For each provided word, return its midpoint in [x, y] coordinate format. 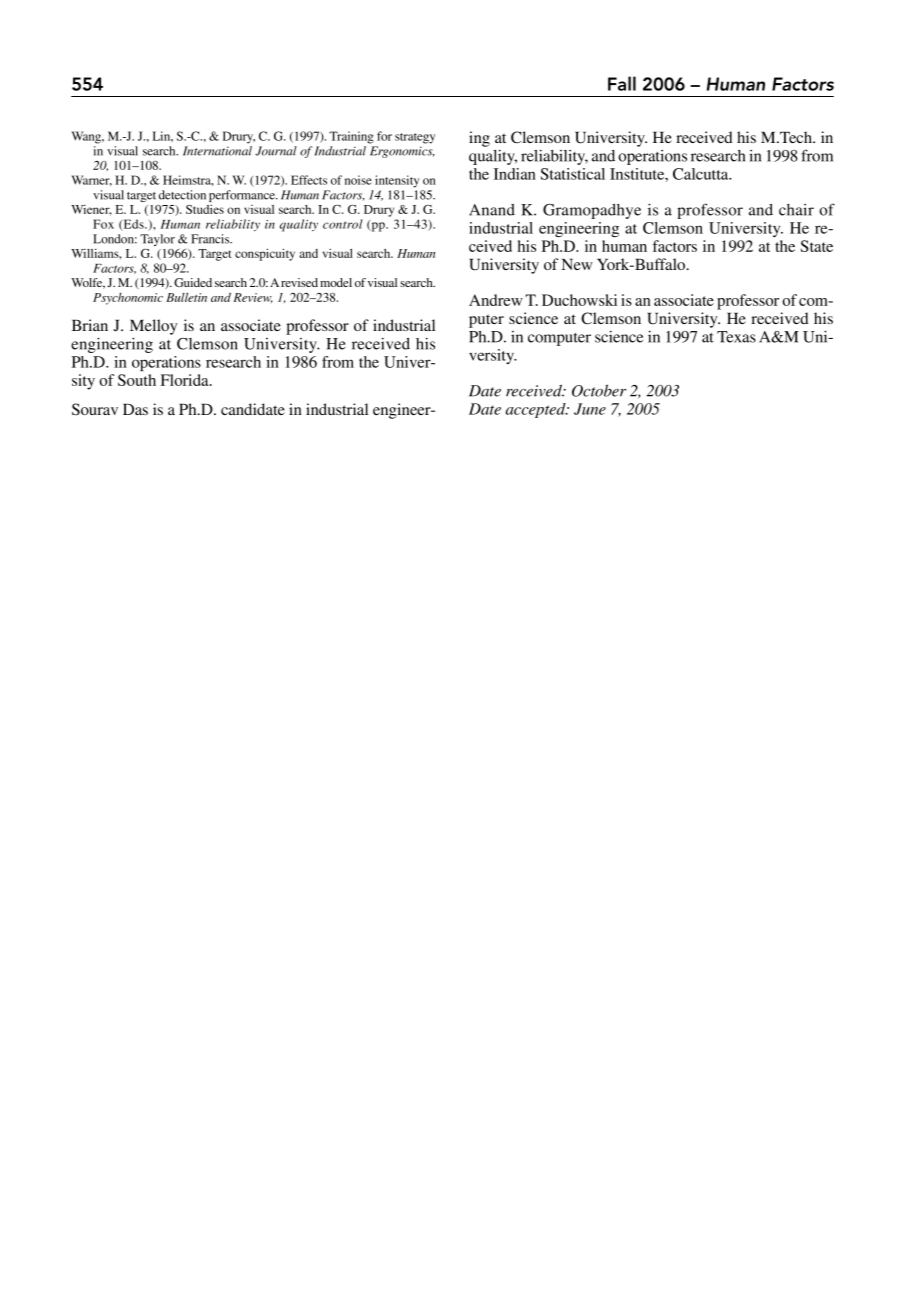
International [217, 151]
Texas [736, 337]
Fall [622, 83]
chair [796, 210]
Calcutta [702, 174]
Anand [492, 210]
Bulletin [186, 297]
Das [135, 409]
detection [182, 195]
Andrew [496, 300]
